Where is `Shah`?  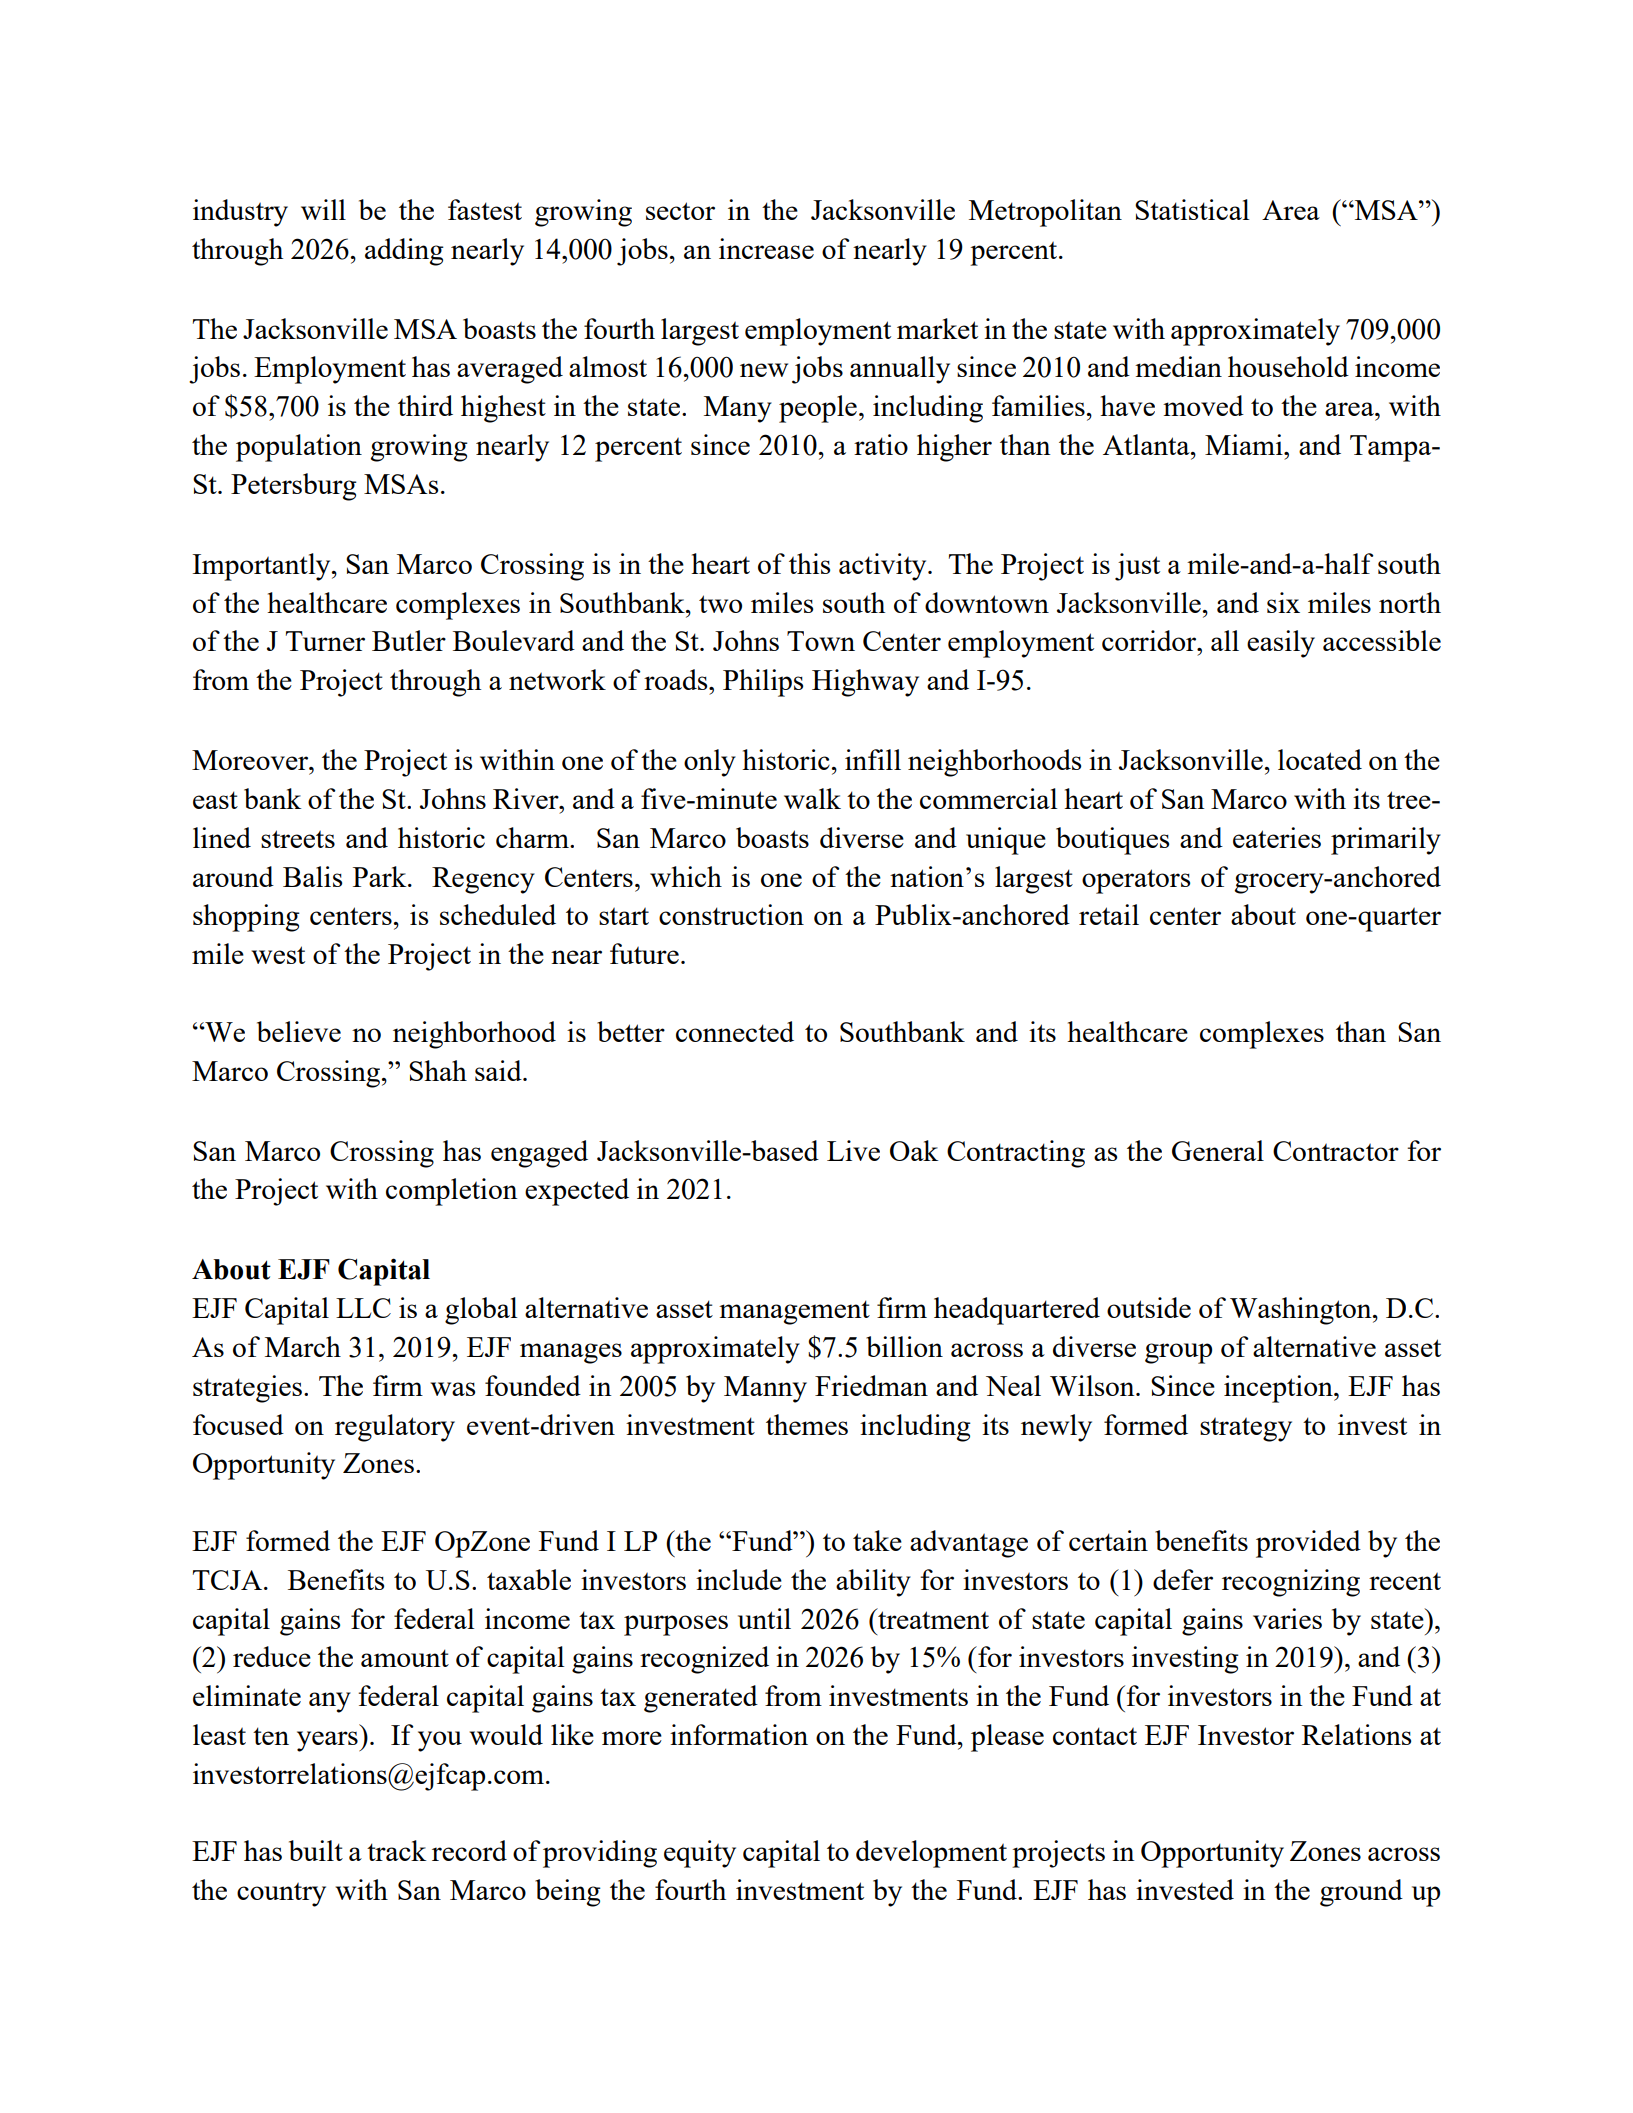
Shah is located at coordinates (438, 1070).
